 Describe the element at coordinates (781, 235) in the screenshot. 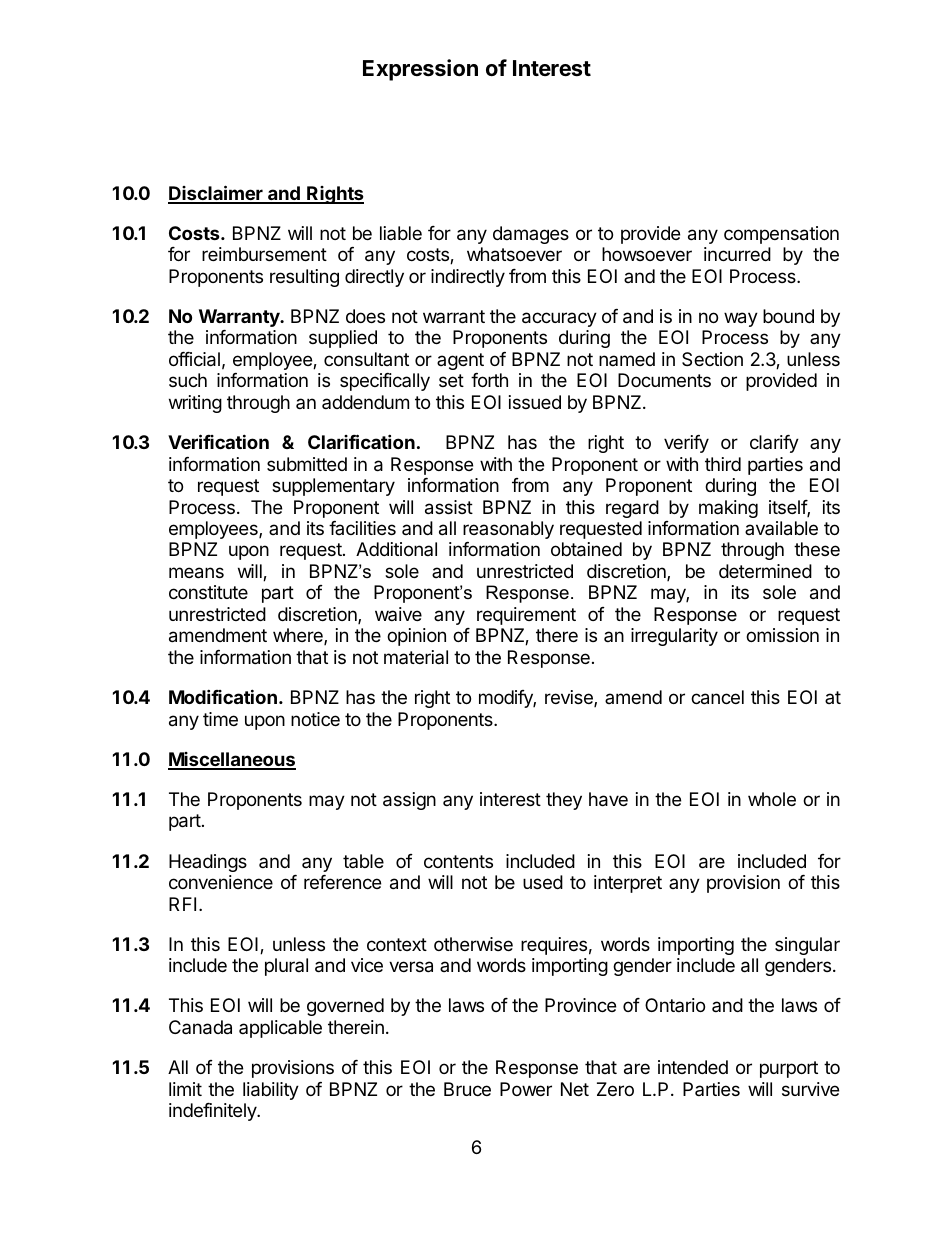

I see `compensation` at that location.
